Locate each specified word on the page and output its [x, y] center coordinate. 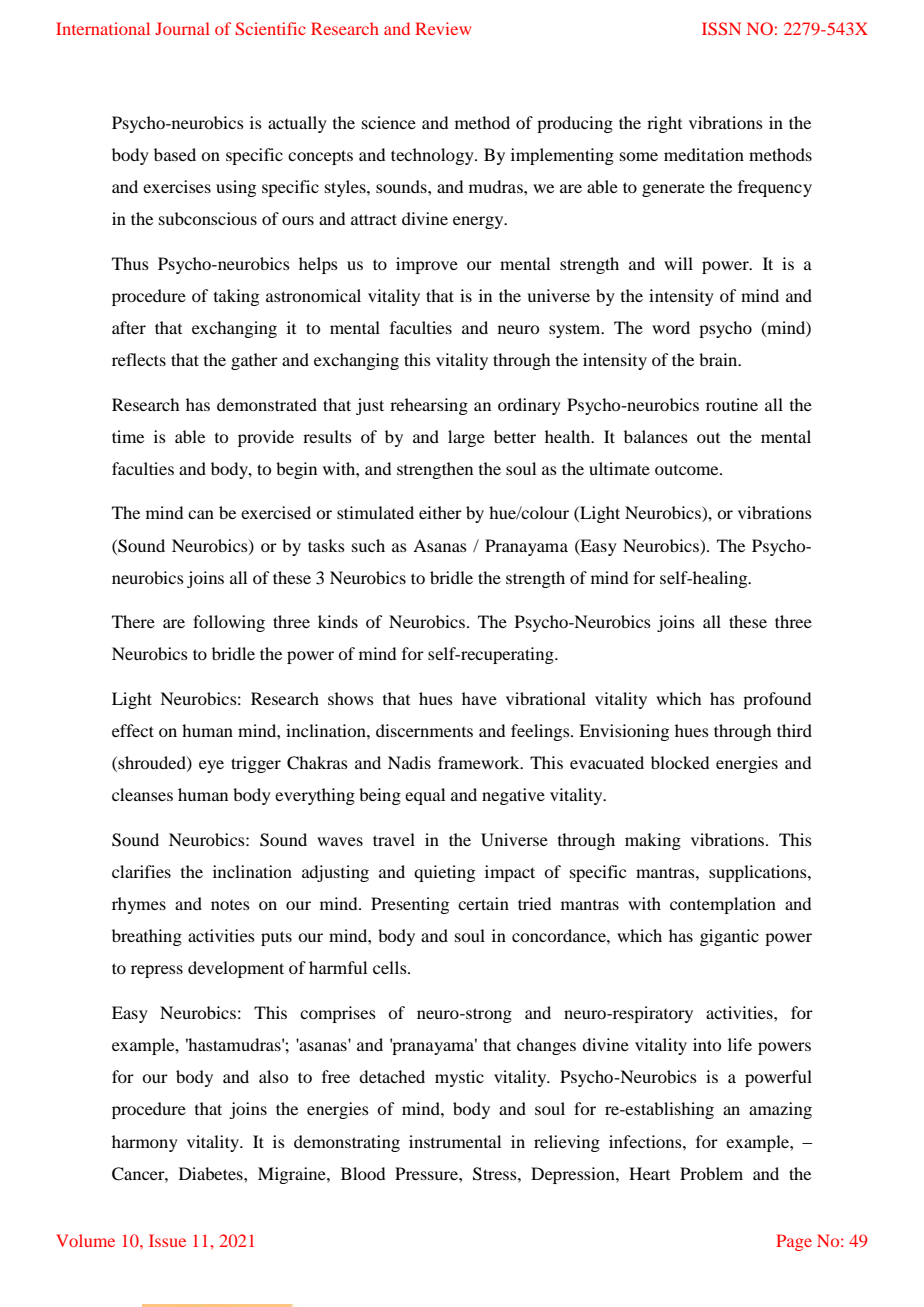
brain [719, 359]
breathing [147, 937]
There [133, 621]
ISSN [721, 28]
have [479, 698]
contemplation [723, 905]
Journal [182, 28]
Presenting [410, 905]
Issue [167, 1240]
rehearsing [429, 406]
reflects [139, 359]
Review [443, 28]
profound [777, 700]
